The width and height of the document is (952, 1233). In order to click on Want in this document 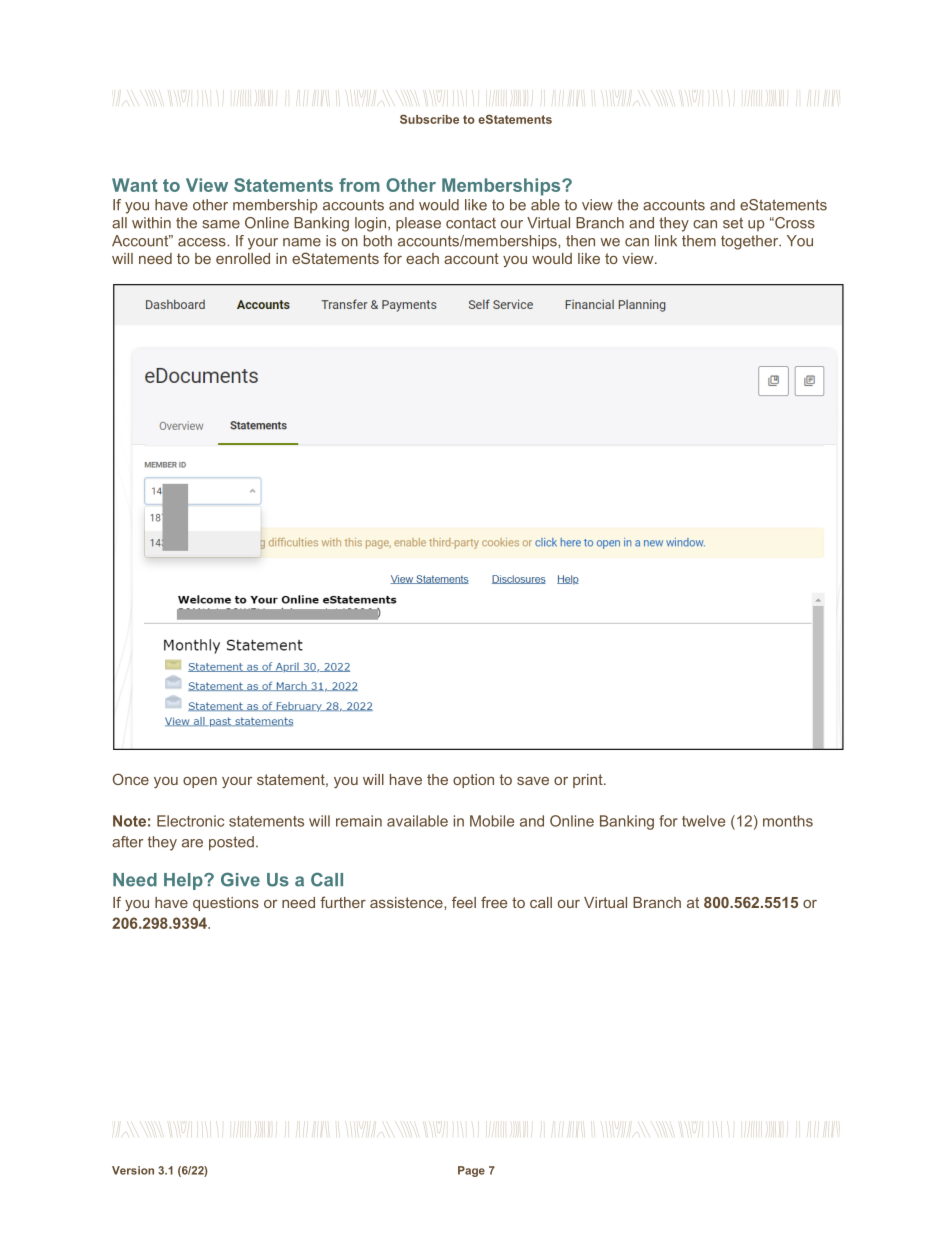, I will do `click(135, 185)`.
